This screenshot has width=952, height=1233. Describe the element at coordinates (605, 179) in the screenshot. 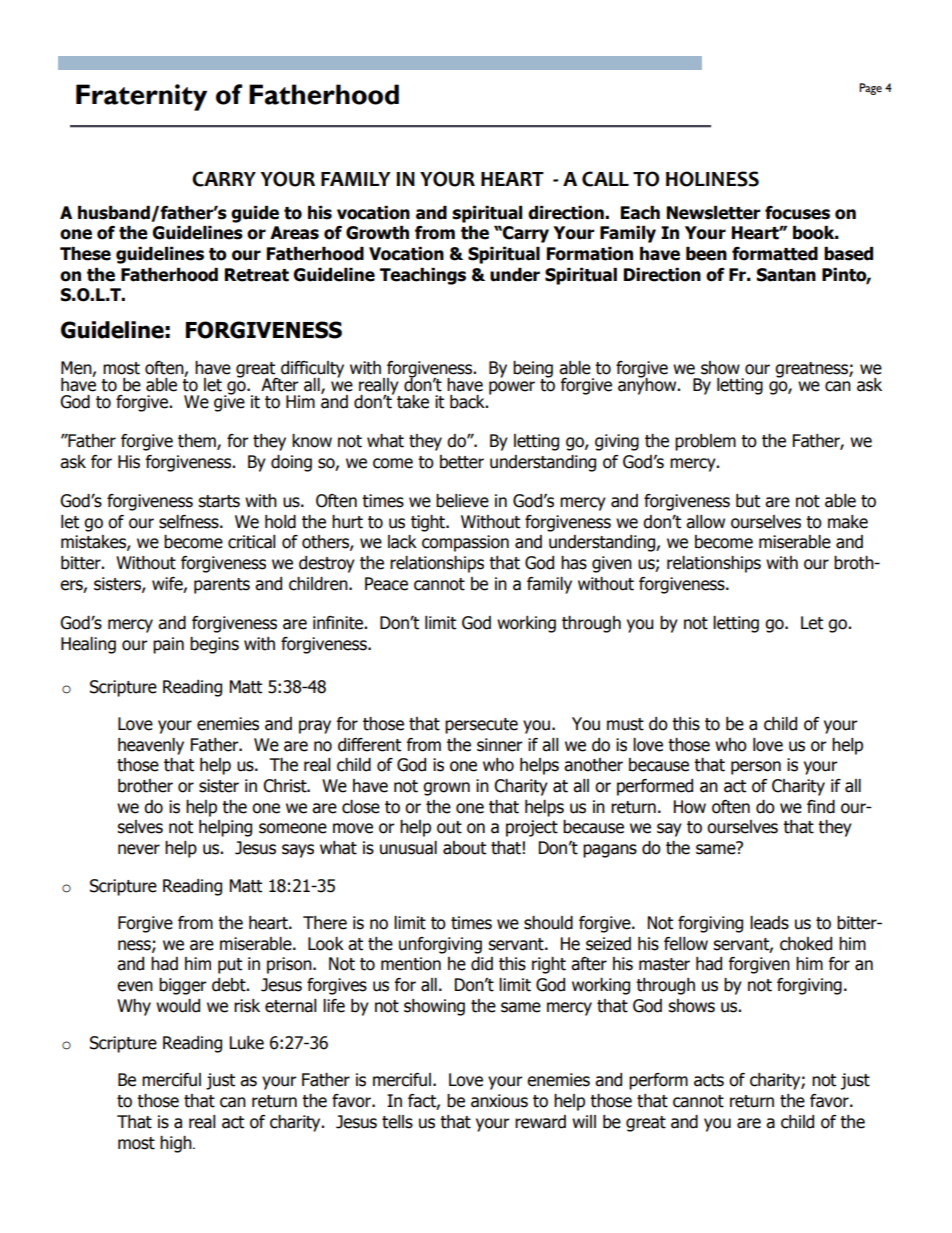

I see `CALL` at that location.
